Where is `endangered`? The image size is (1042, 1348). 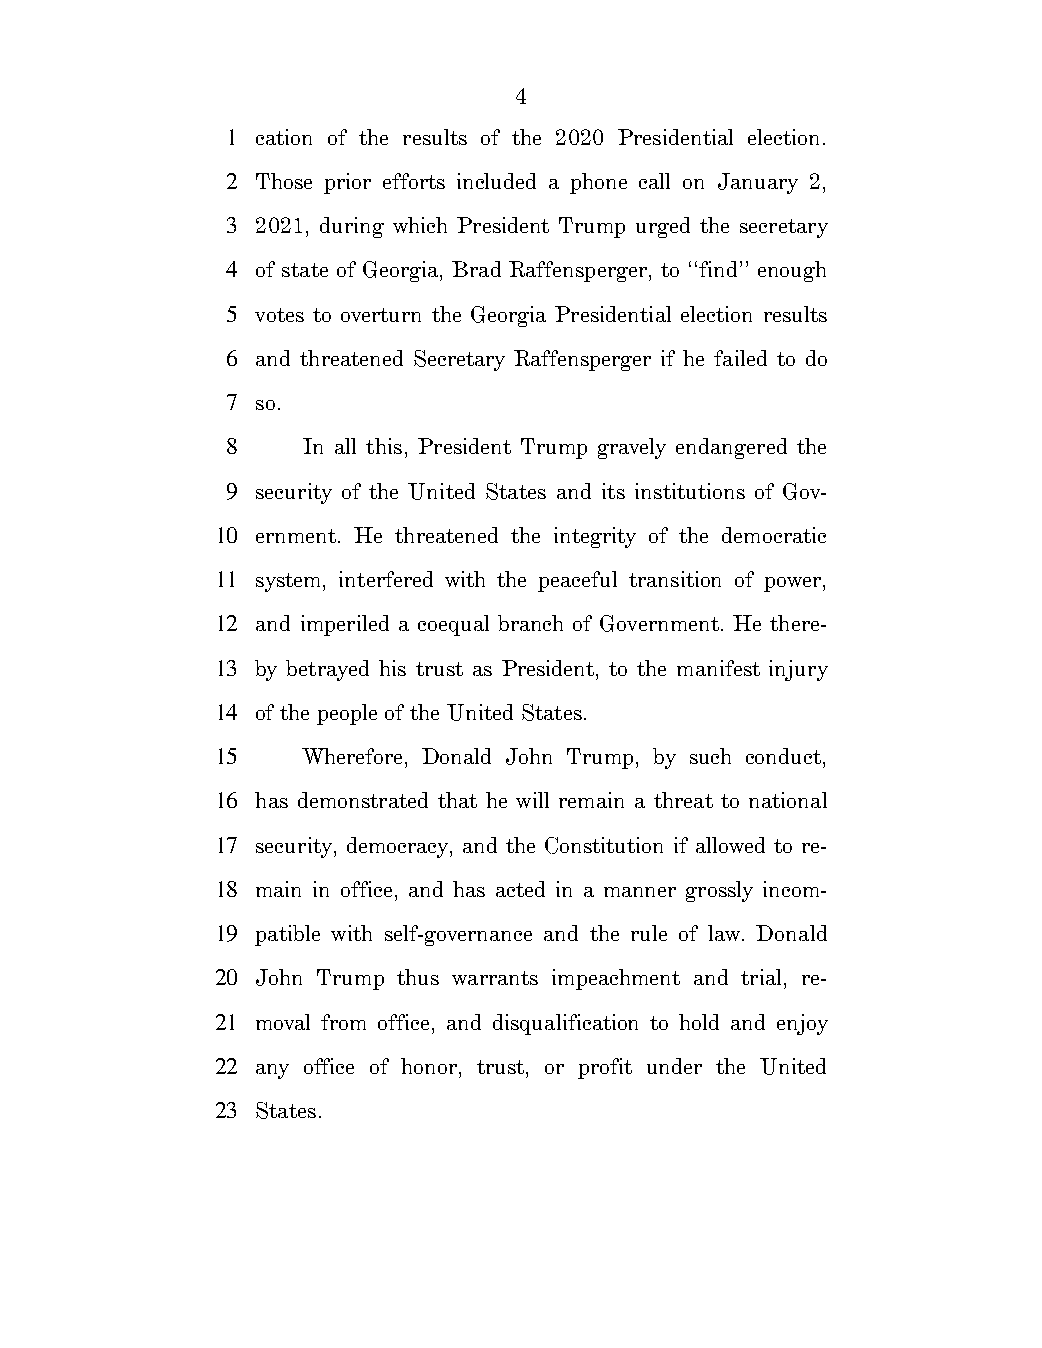 endangered is located at coordinates (731, 448).
